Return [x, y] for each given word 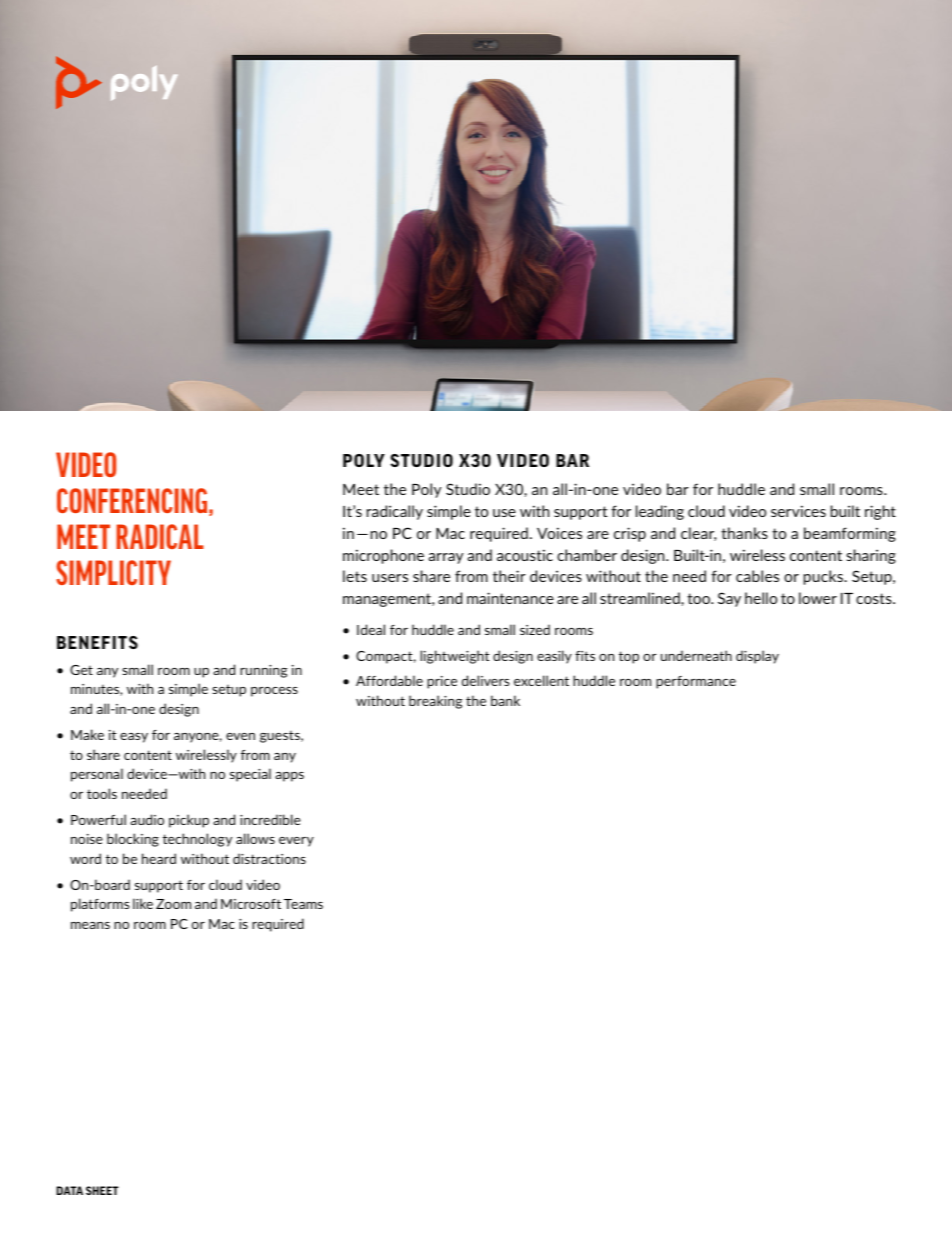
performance [696, 682]
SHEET [102, 1190]
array [446, 558]
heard [159, 858]
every [296, 842]
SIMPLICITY [113, 572]
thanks [744, 533]
